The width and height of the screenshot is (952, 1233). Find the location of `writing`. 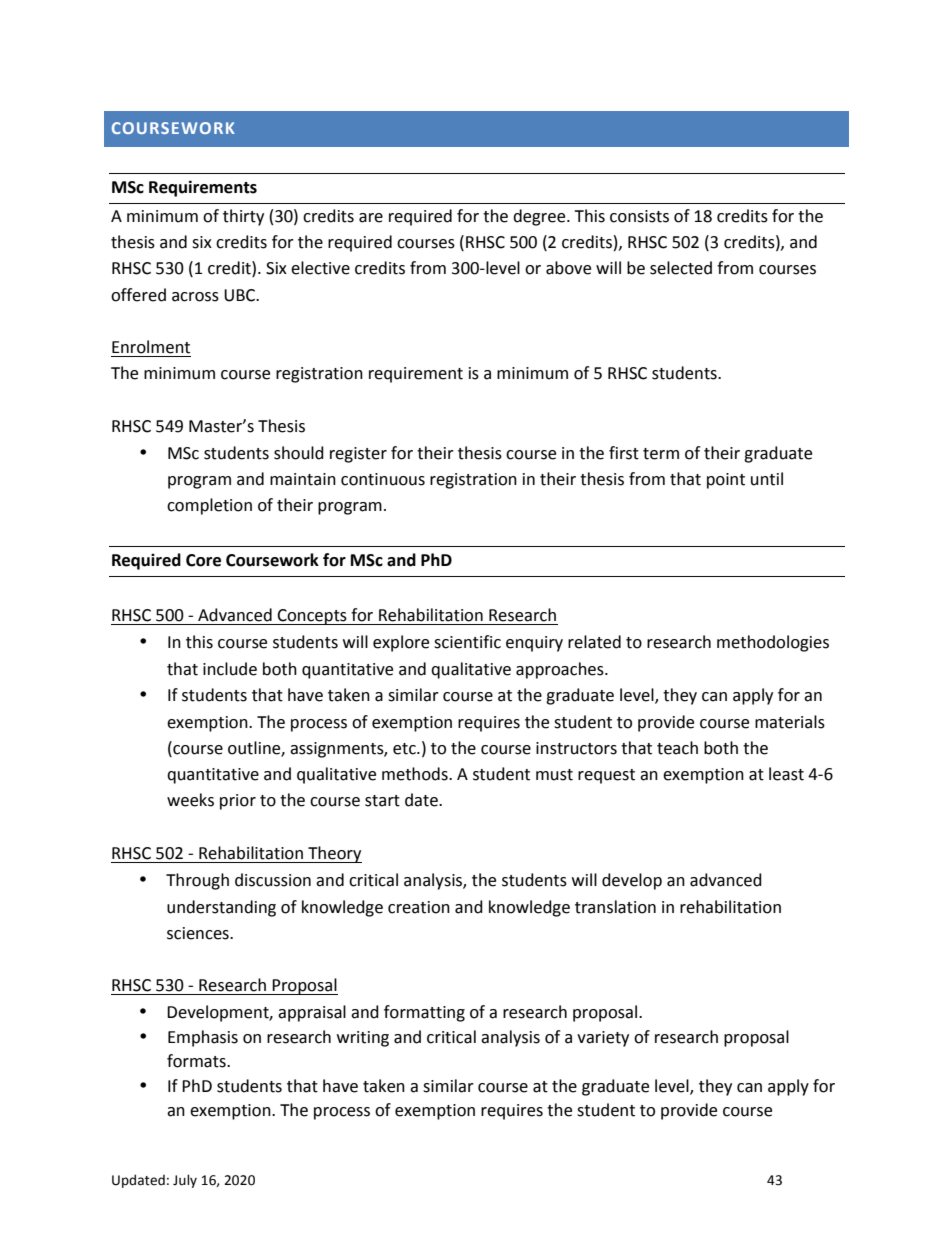

writing is located at coordinates (363, 1039).
